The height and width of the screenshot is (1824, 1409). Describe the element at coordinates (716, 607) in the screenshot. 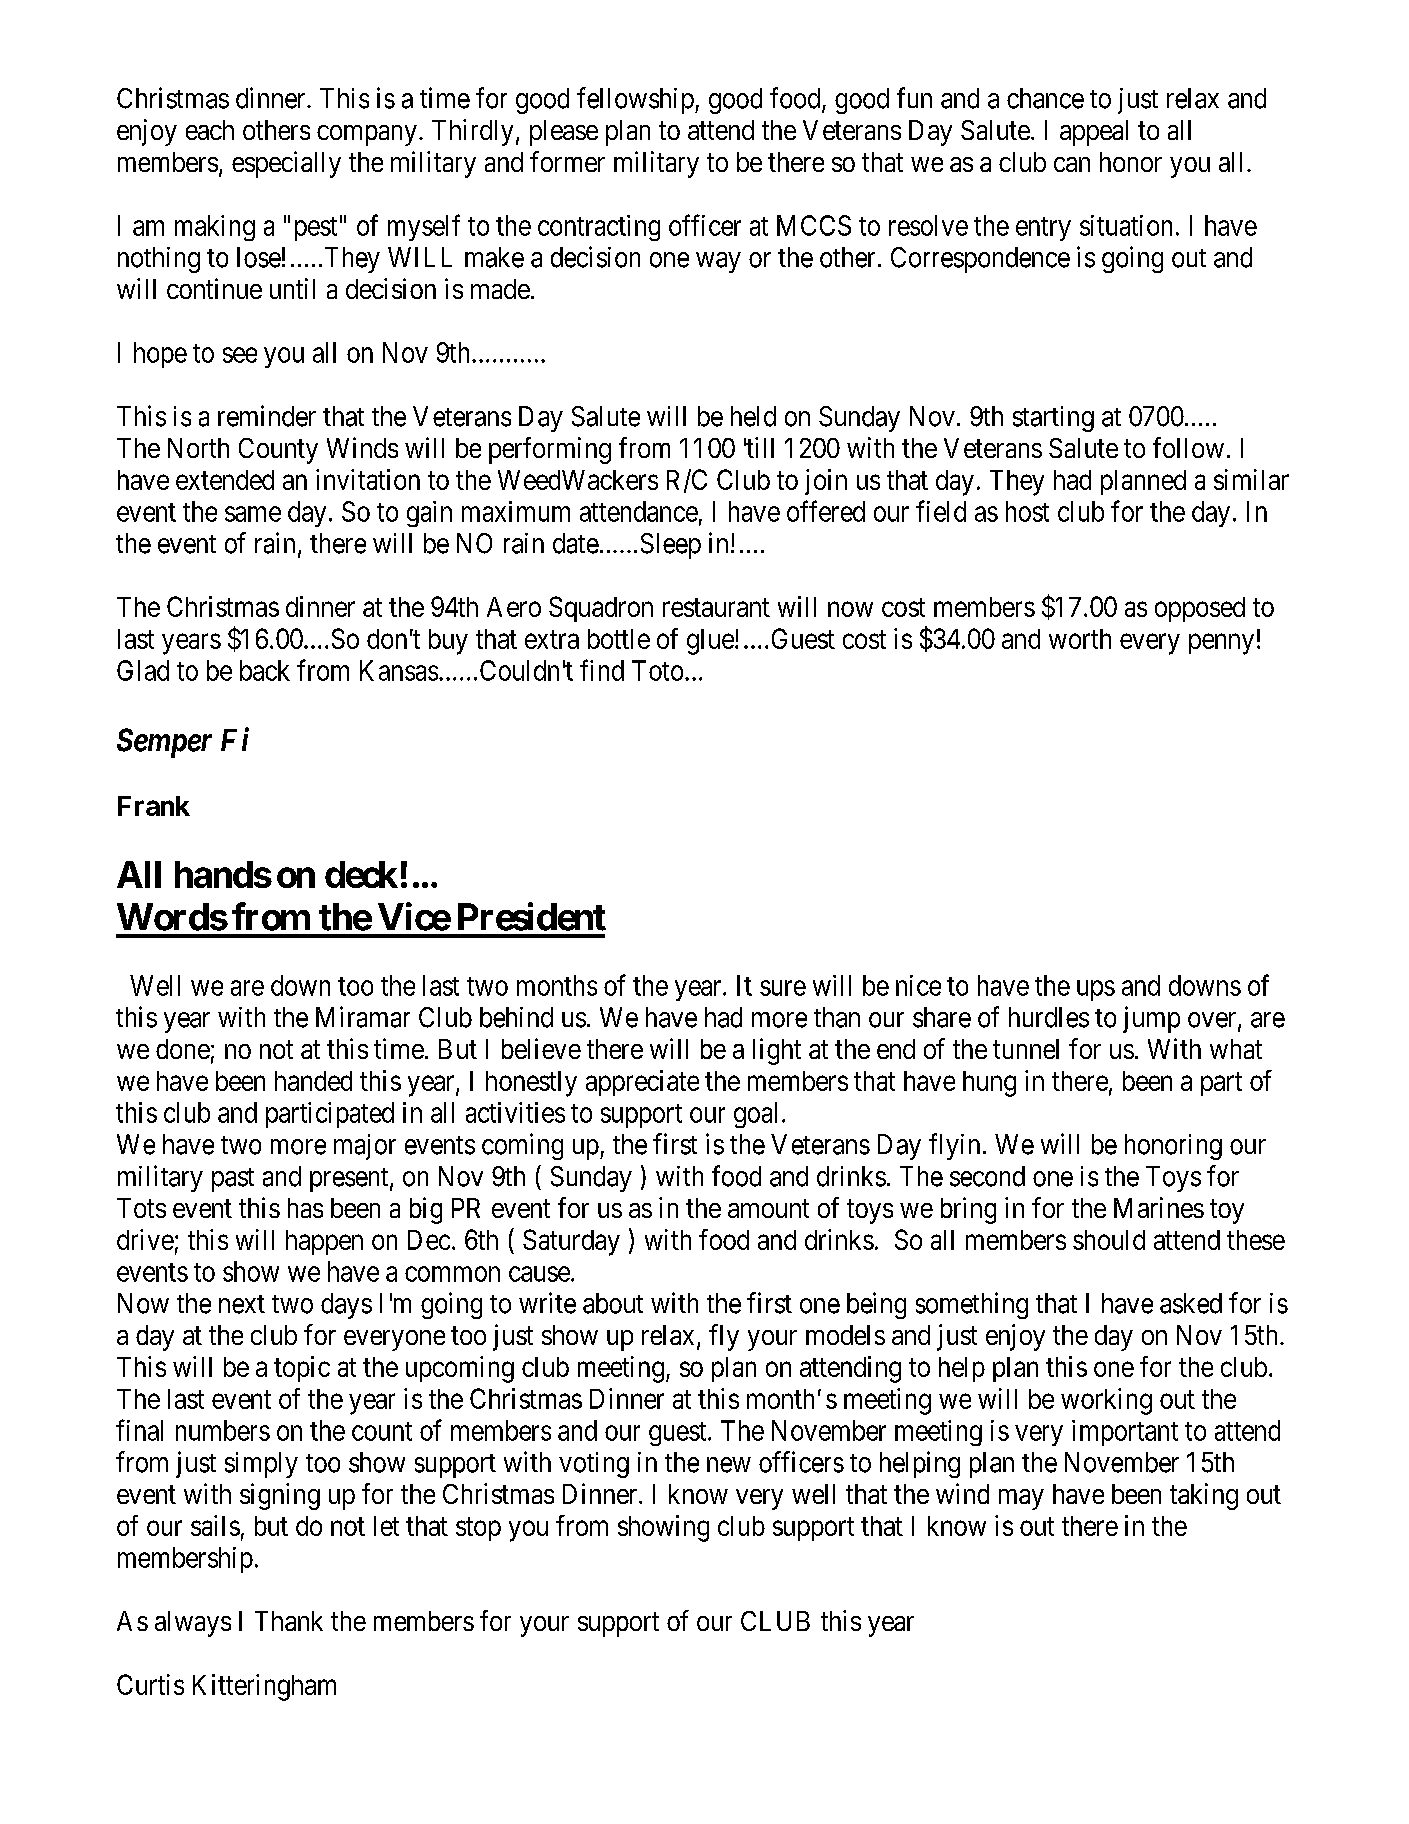

I see `restaurant` at that location.
